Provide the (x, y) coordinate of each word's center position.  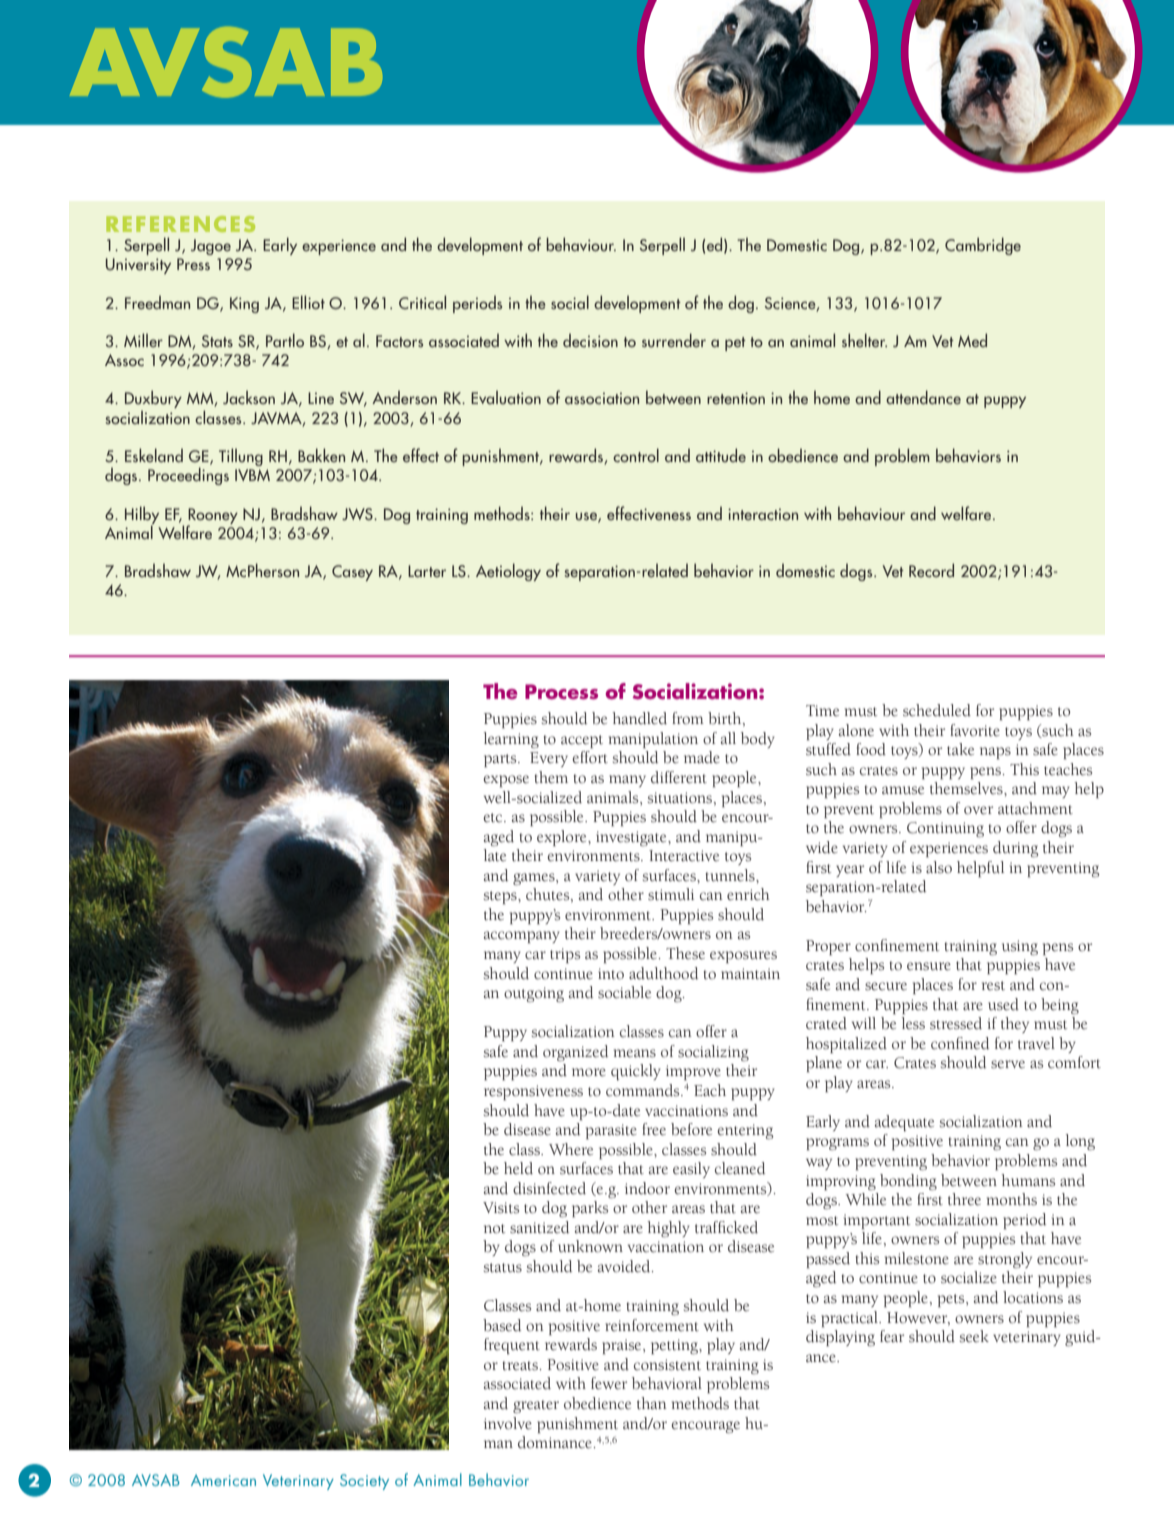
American (223, 1480)
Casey (352, 573)
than (652, 1403)
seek (974, 1336)
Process (561, 692)
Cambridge (983, 246)
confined (960, 1043)
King (244, 305)
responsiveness (533, 1092)
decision (590, 340)
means (635, 1053)
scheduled (937, 710)
